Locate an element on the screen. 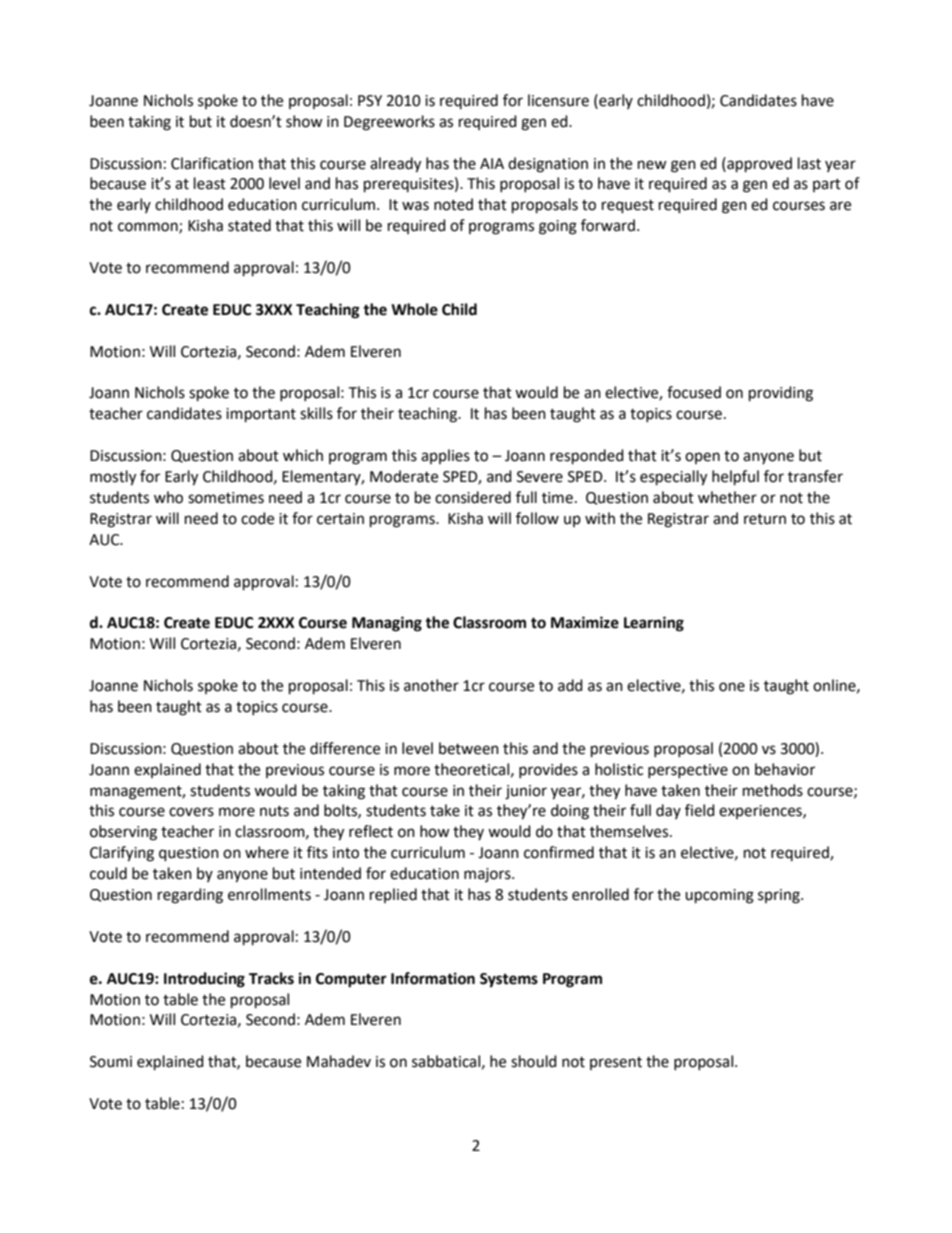 Image resolution: width=952 pixels, height=1233 pixels. last is located at coordinates (809, 163).
